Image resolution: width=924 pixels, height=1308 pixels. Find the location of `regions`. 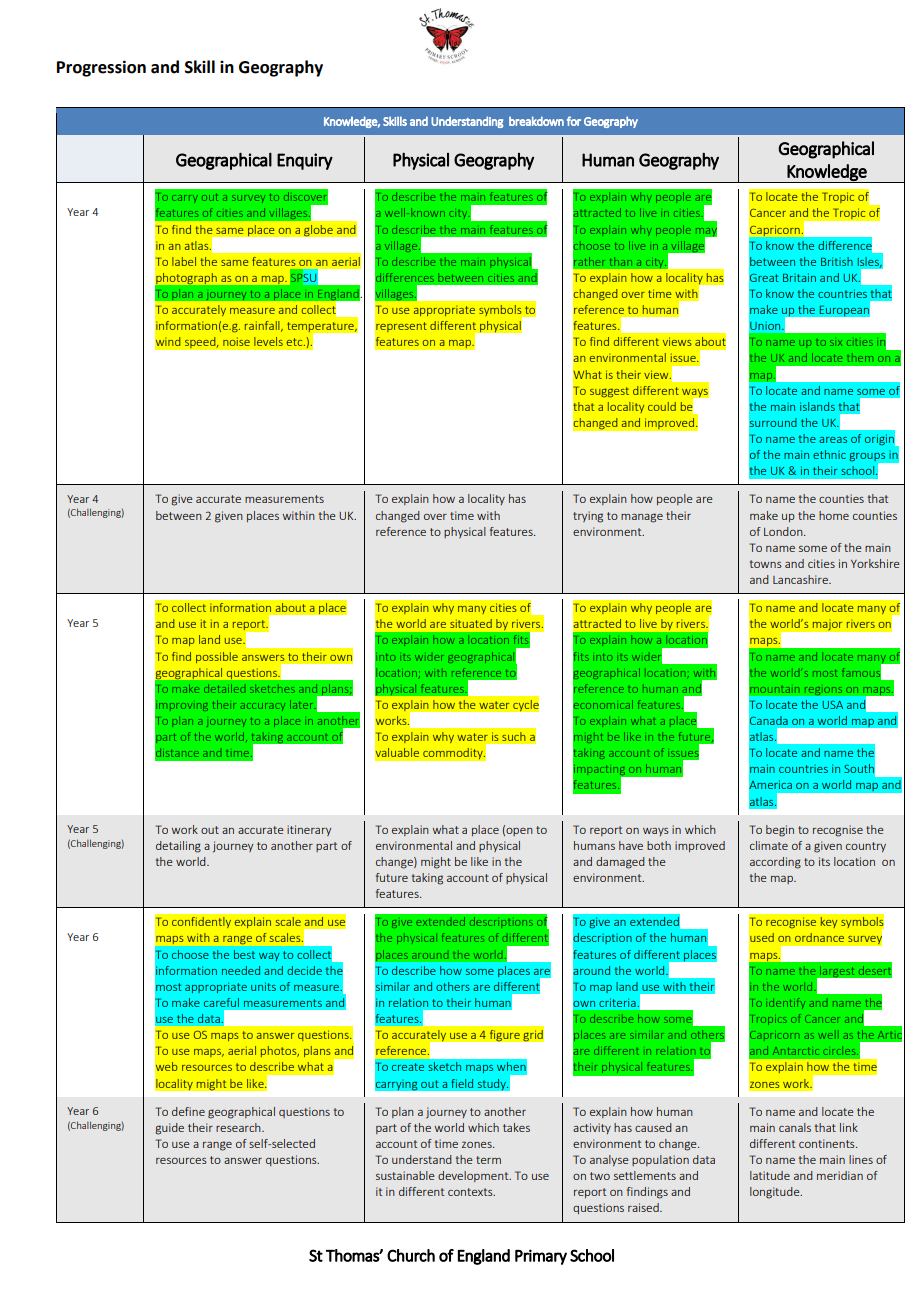

regions is located at coordinates (823, 690).
